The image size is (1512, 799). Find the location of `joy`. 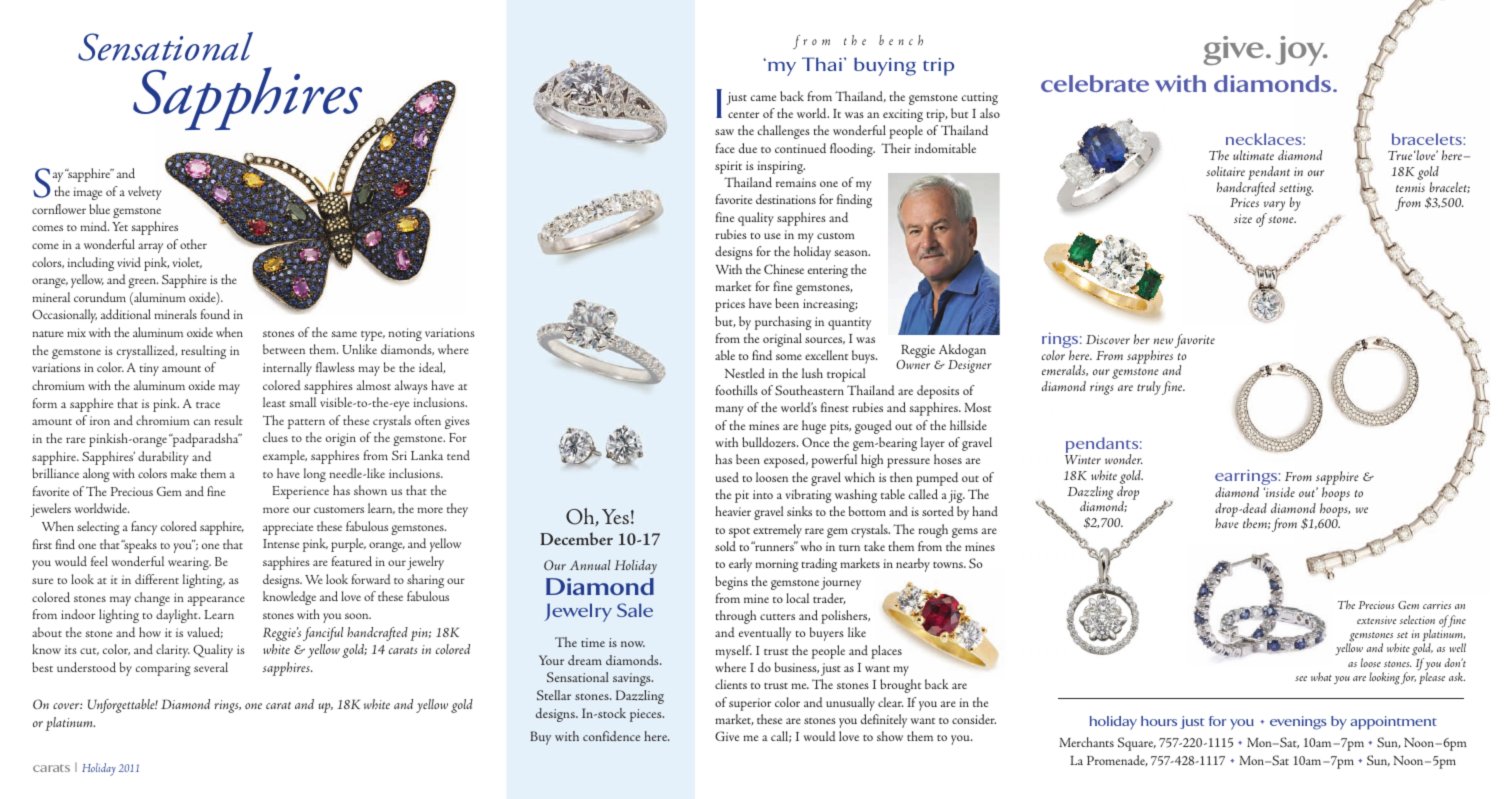

joy is located at coordinates (1302, 51).
